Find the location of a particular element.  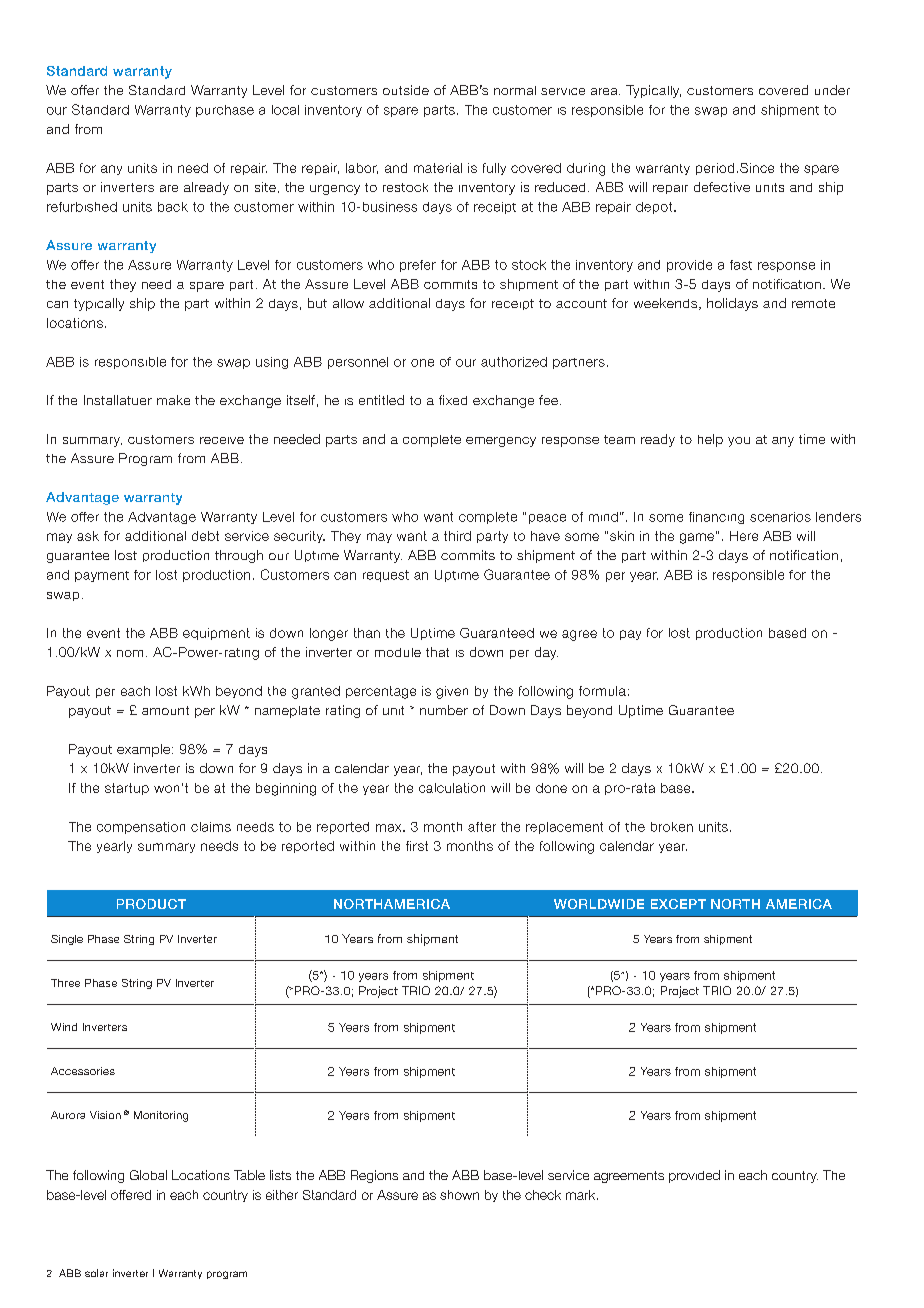

given is located at coordinates (452, 692).
